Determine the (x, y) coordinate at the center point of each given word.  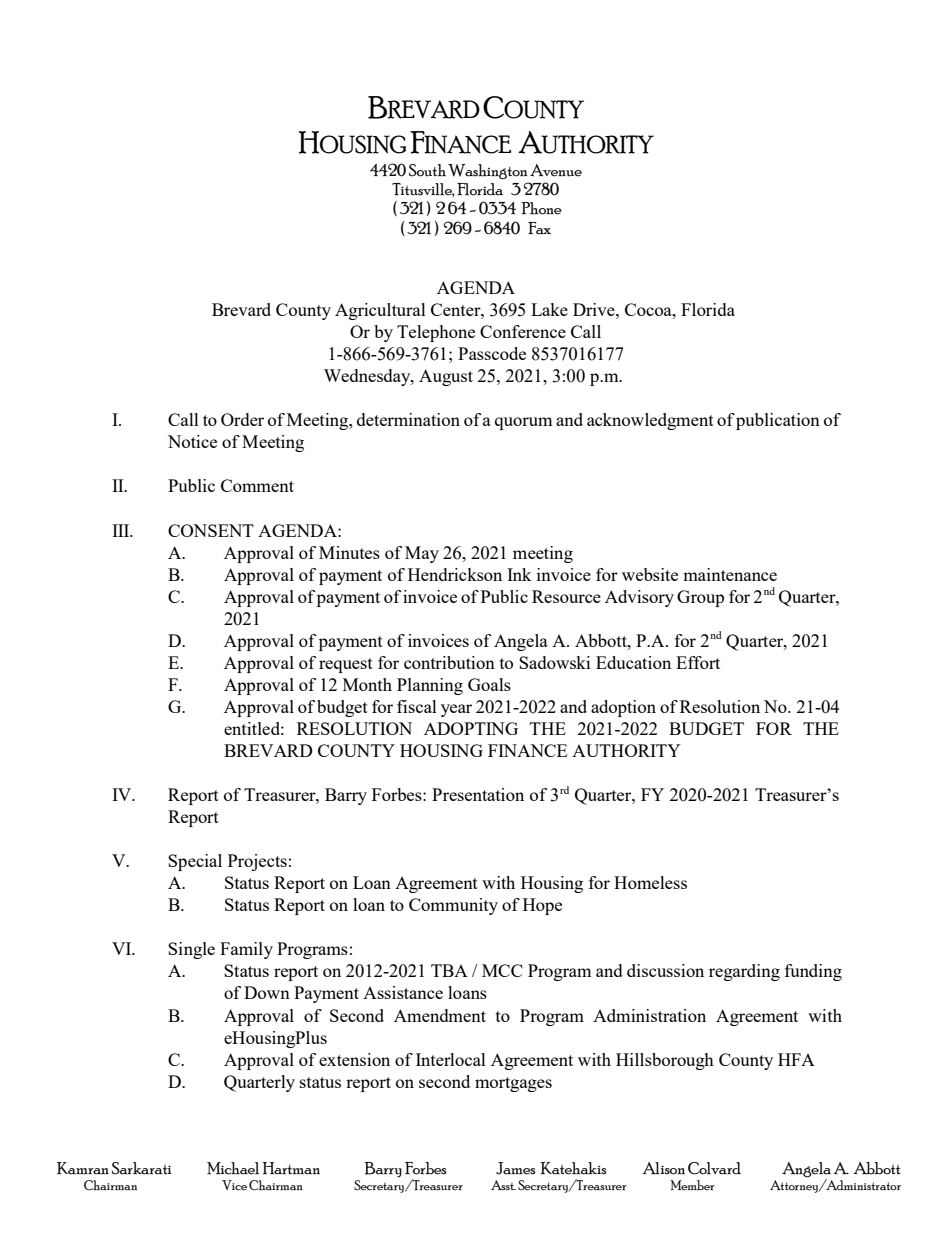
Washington (487, 172)
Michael (233, 1168)
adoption (623, 708)
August (446, 377)
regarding (744, 972)
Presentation (478, 794)
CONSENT (211, 530)
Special (195, 862)
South (427, 170)
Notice (192, 441)
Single (191, 950)
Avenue (556, 170)
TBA (449, 970)
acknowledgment (650, 421)
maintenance (730, 574)
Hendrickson (455, 574)
